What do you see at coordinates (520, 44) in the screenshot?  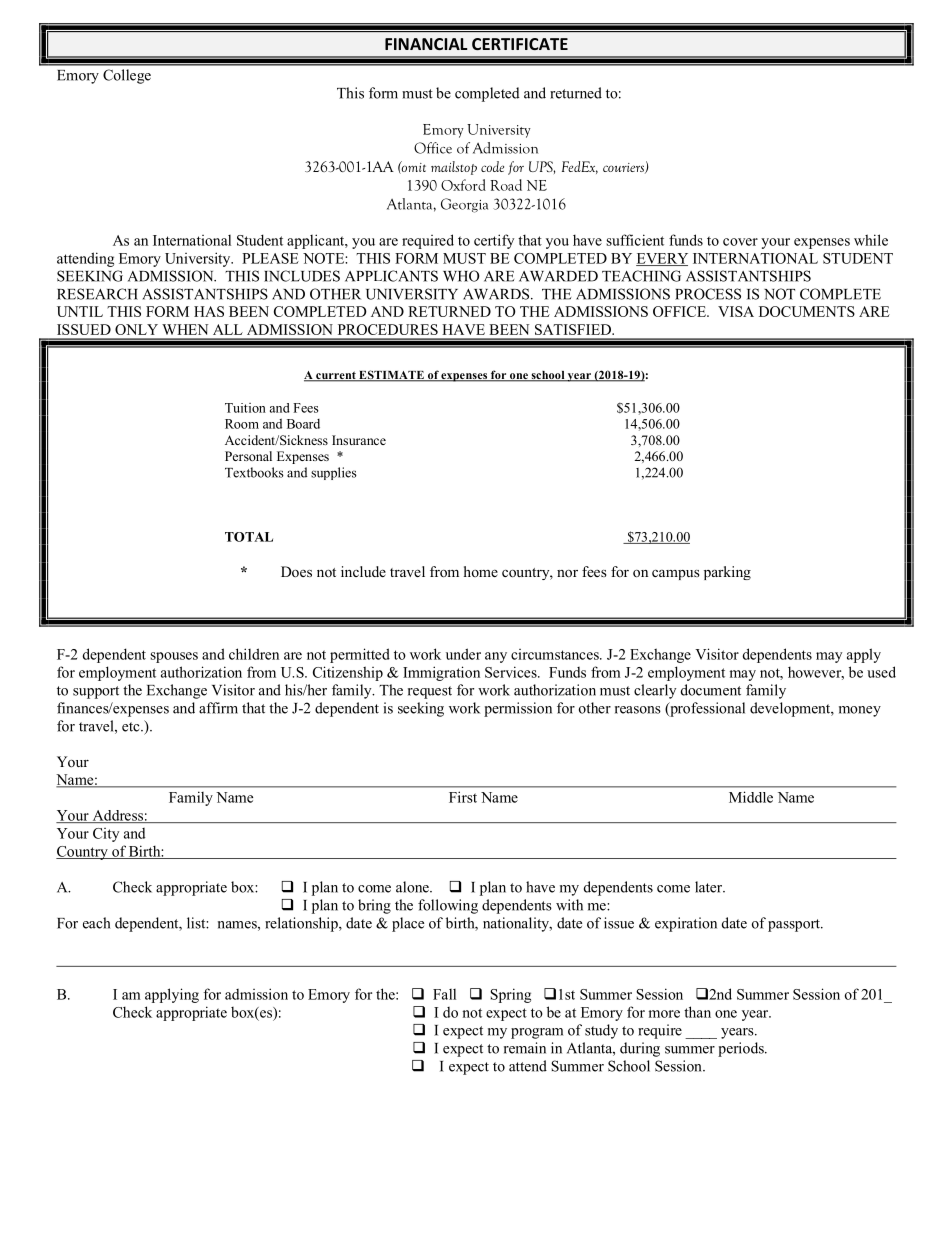 I see `CERTIFICATE` at bounding box center [520, 44].
